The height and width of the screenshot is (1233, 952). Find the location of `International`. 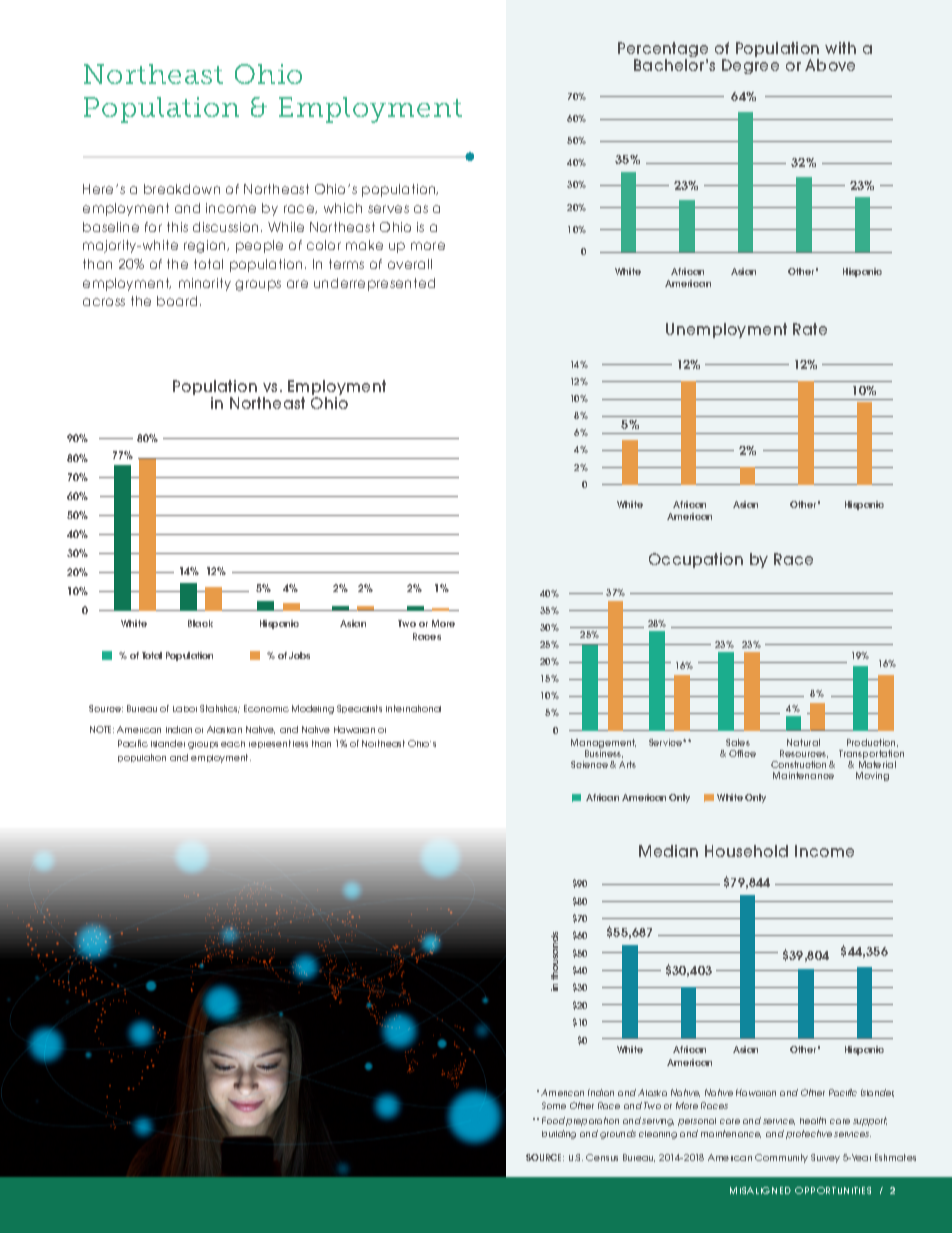

International is located at coordinates (413, 708).
